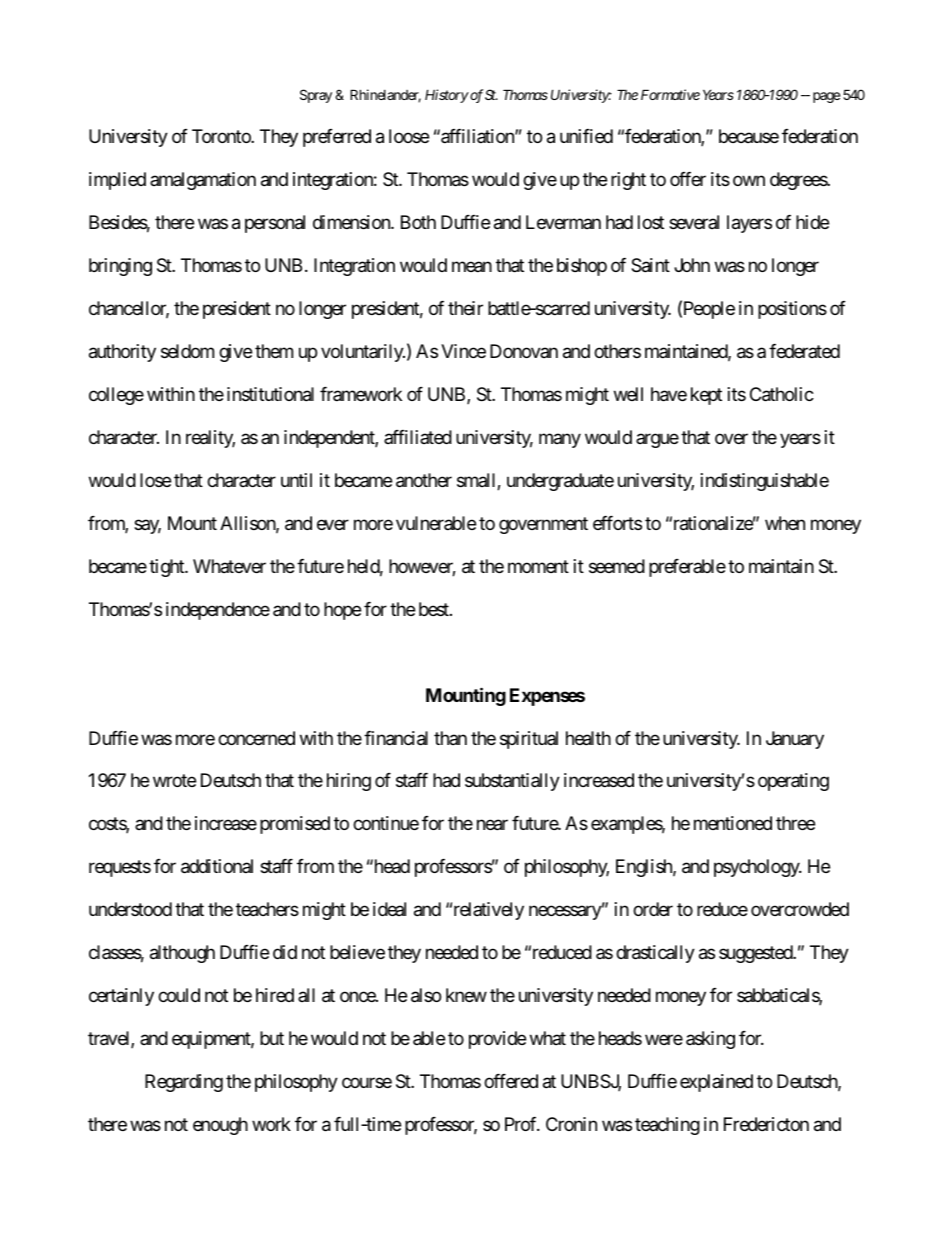 The width and height of the screenshot is (952, 1233). I want to click on amalgamation, so click(203, 181).
